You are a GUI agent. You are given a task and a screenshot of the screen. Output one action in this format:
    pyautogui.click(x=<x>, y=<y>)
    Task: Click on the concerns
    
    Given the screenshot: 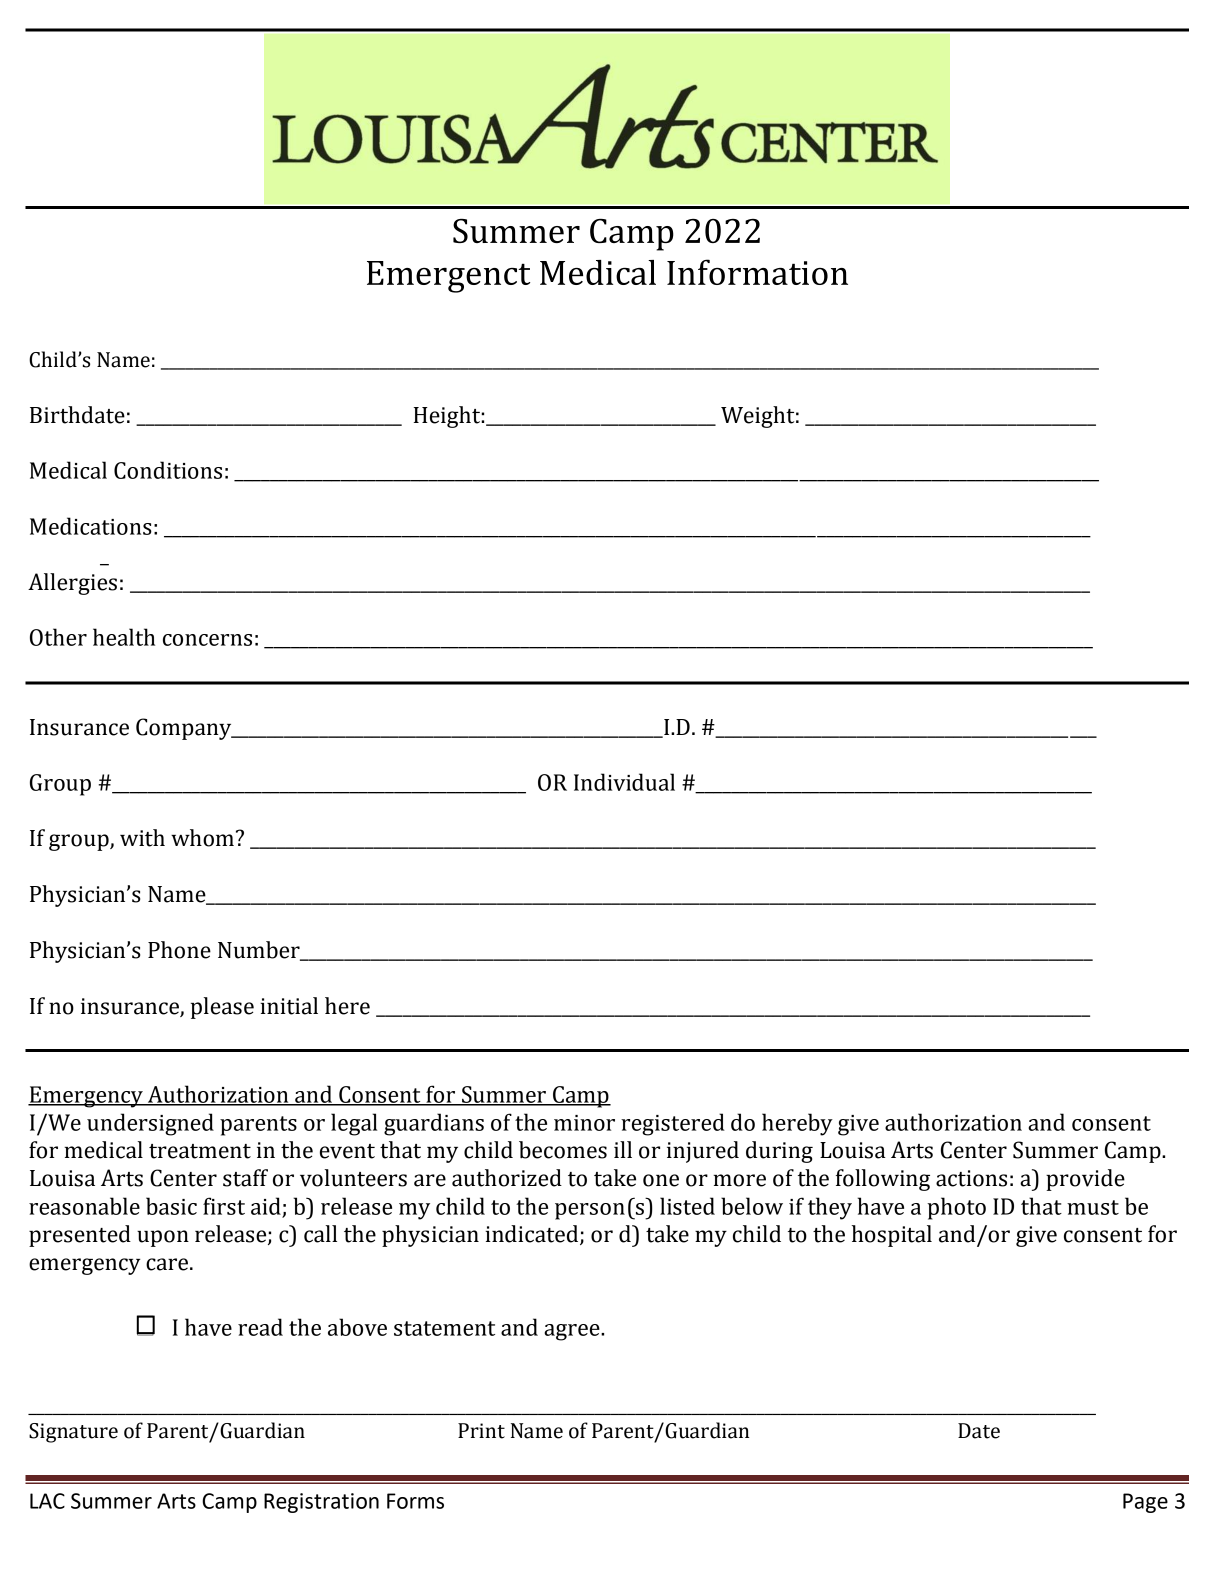 What is the action you would take?
    pyautogui.click(x=207, y=640)
